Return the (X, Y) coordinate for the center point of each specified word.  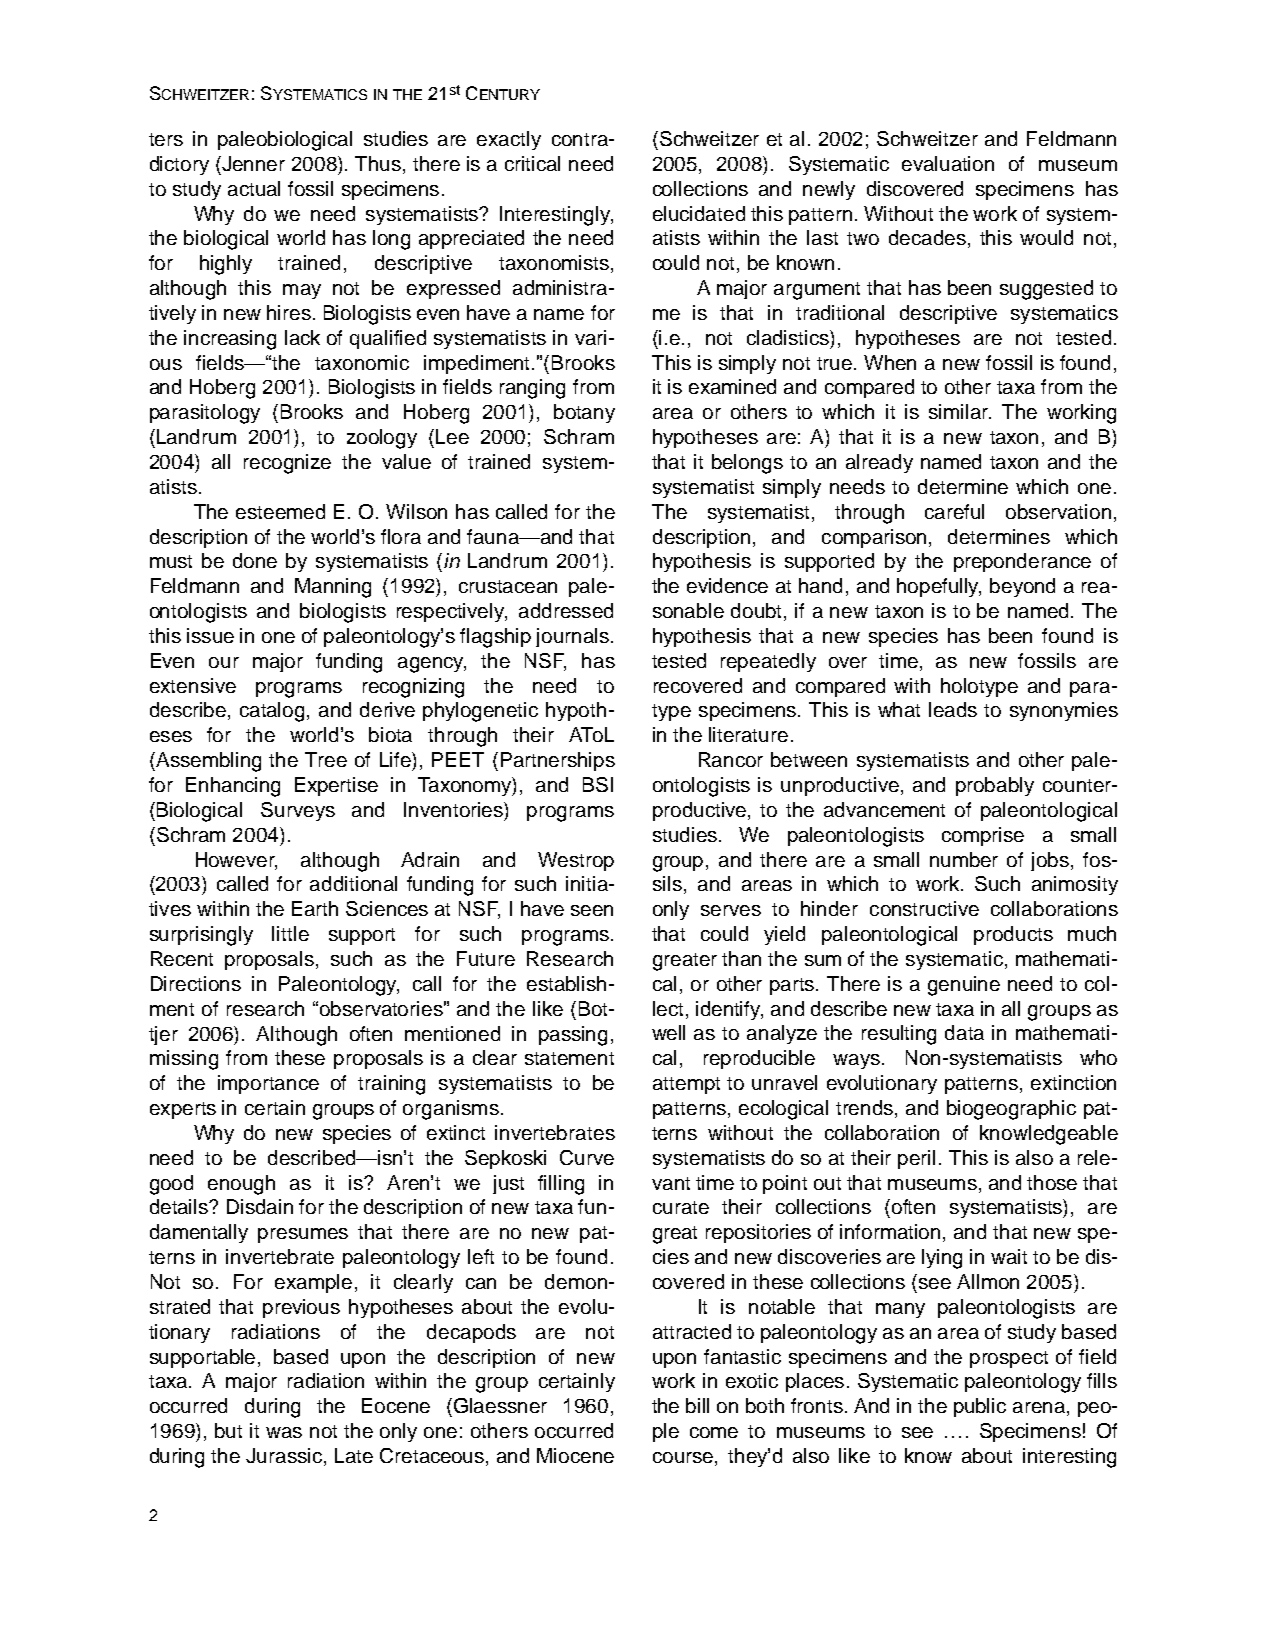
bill (697, 1405)
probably (995, 786)
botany (584, 413)
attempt (686, 1085)
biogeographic (1011, 1110)
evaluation (948, 163)
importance (268, 1084)
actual (254, 188)
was (284, 1432)
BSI (598, 784)
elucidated (699, 213)
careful (954, 511)
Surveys (298, 811)
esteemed (280, 511)
